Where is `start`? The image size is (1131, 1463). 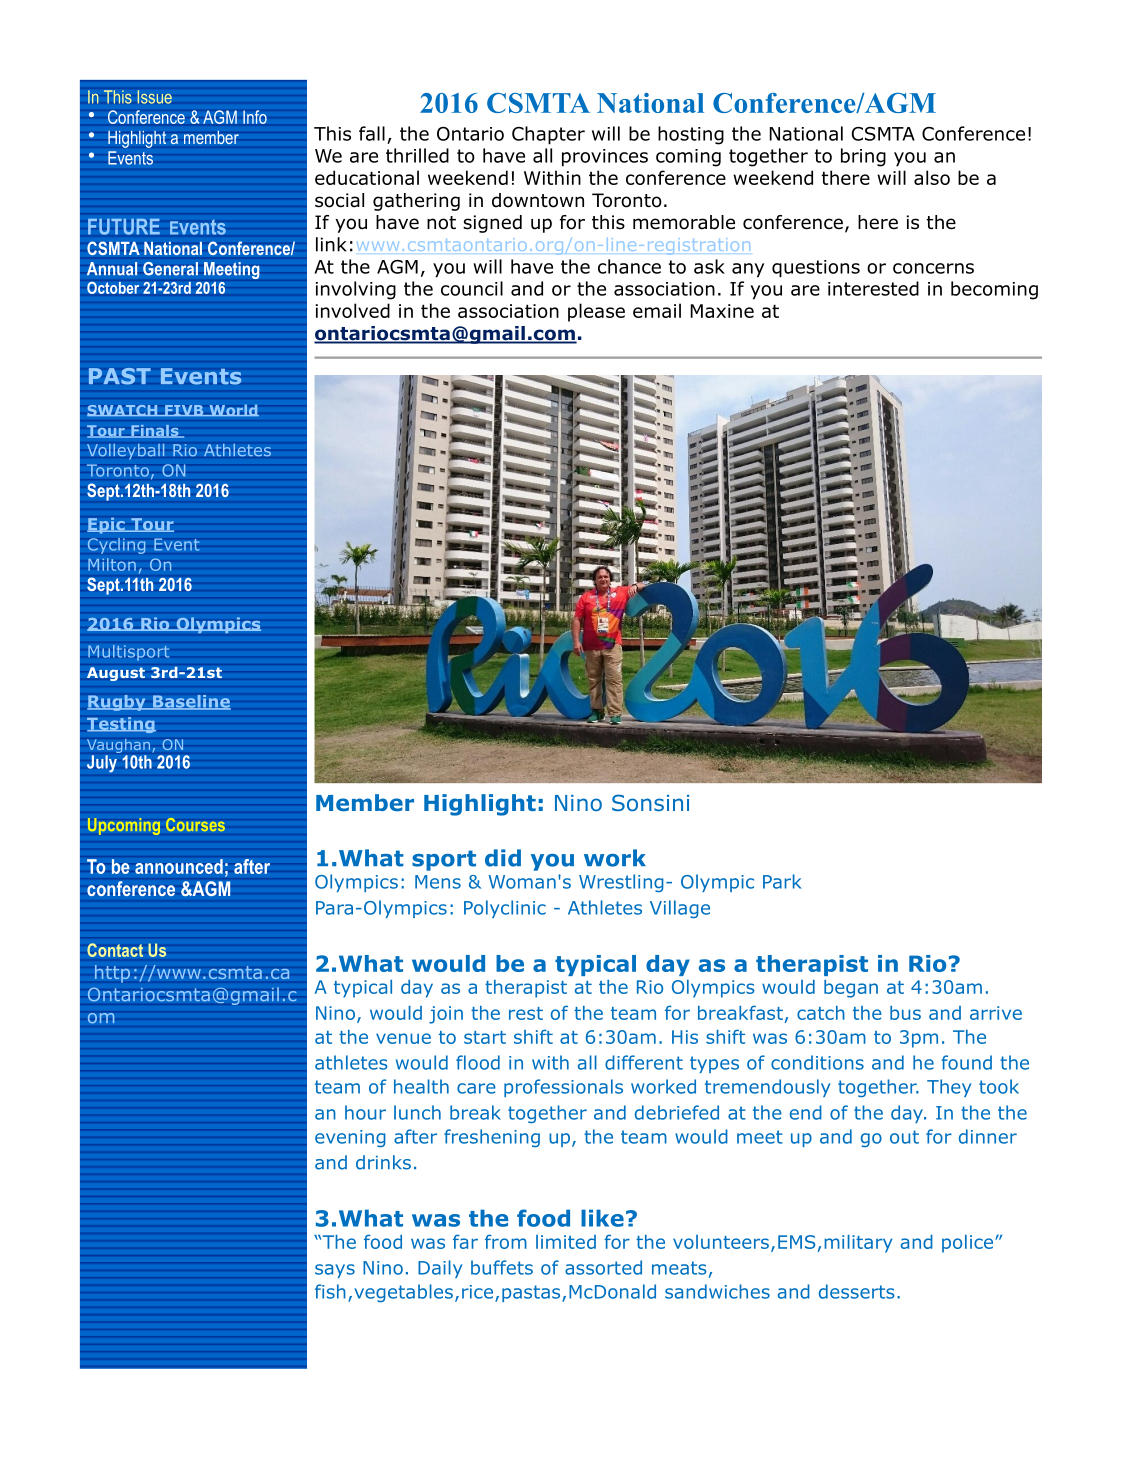 start is located at coordinates (485, 1037).
